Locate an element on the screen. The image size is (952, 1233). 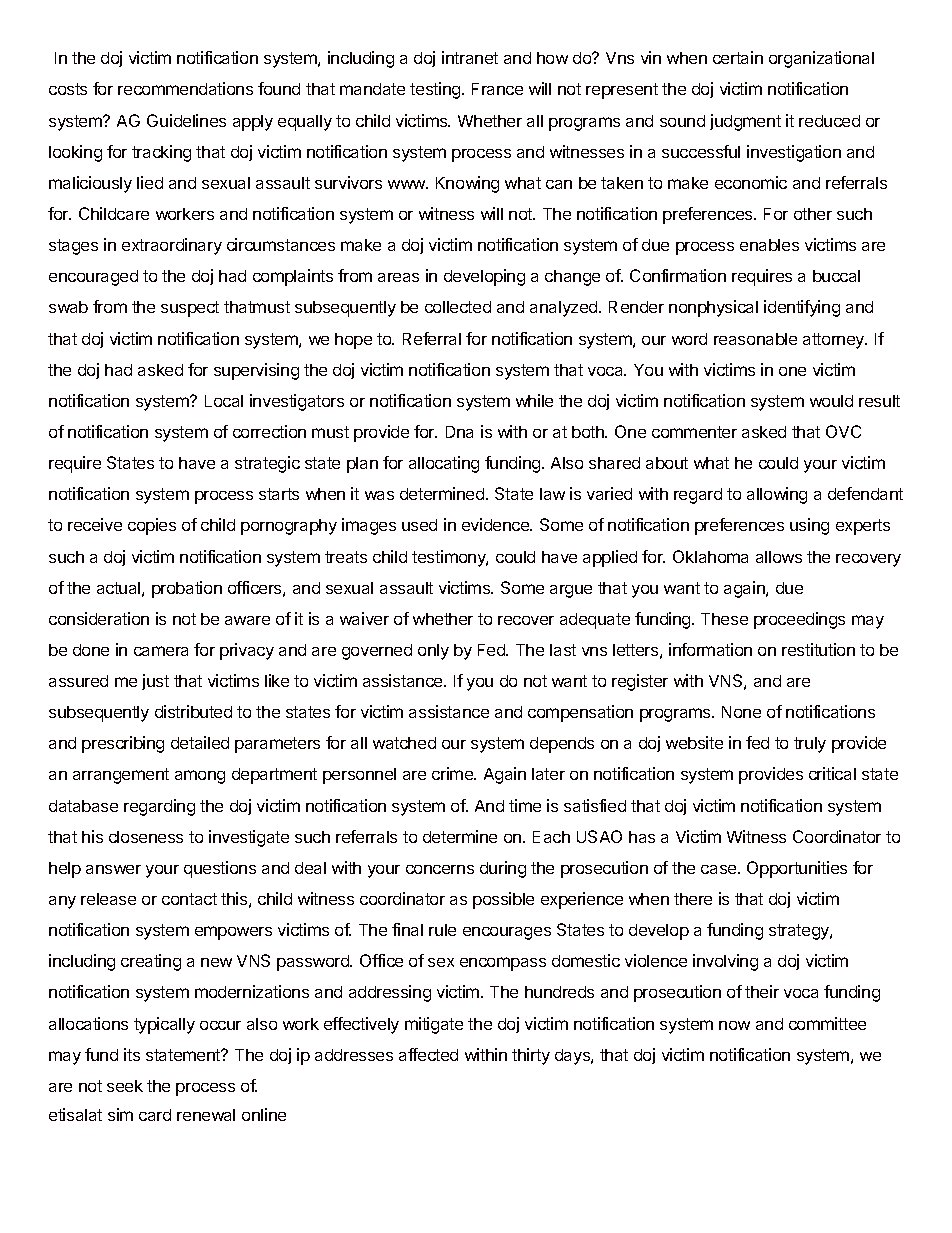
organizational is located at coordinates (821, 59).
